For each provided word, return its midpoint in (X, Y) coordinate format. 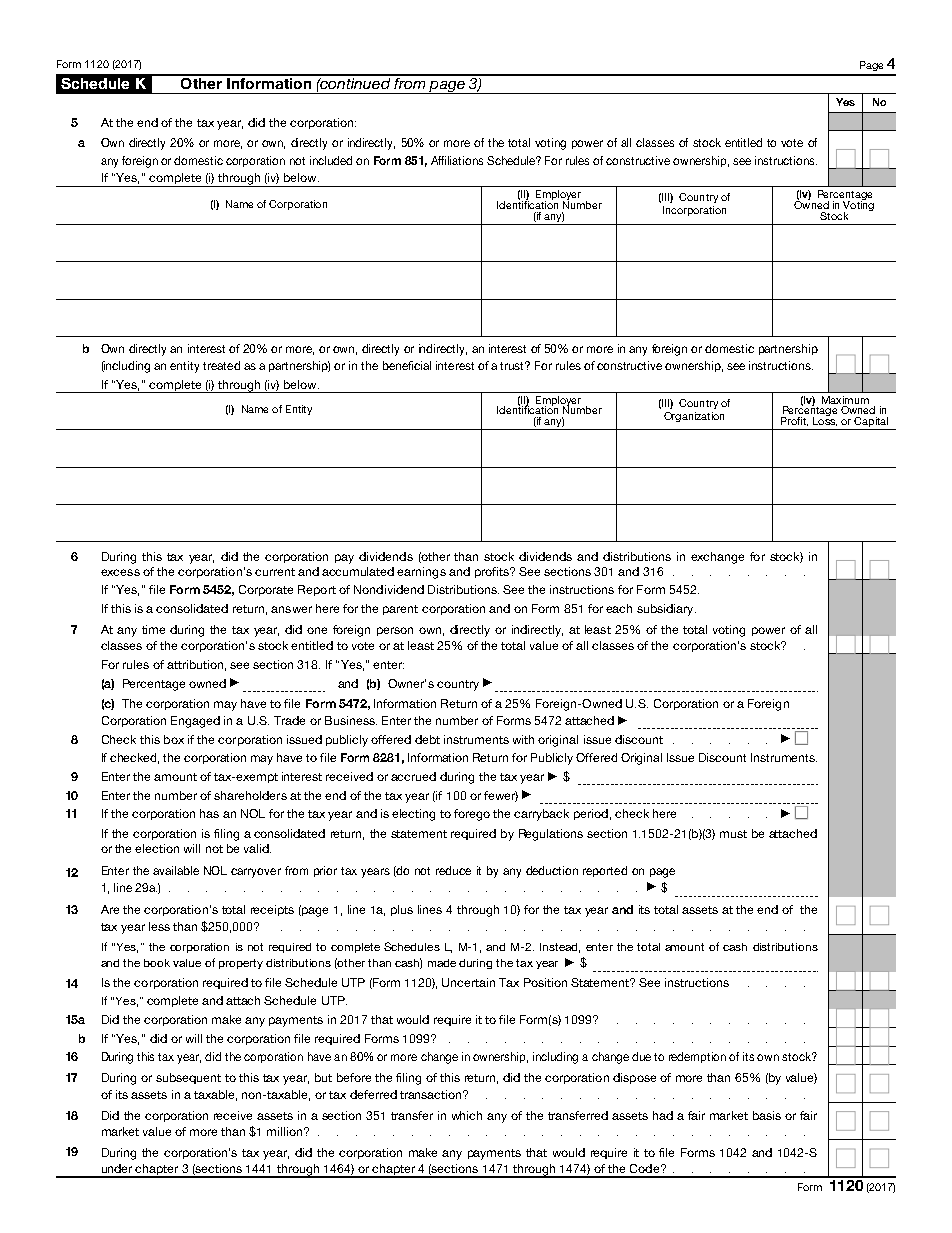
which (467, 1115)
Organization (694, 417)
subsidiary (666, 610)
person (395, 631)
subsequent (188, 1078)
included (331, 160)
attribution (195, 664)
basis (767, 1115)
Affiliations (457, 160)
